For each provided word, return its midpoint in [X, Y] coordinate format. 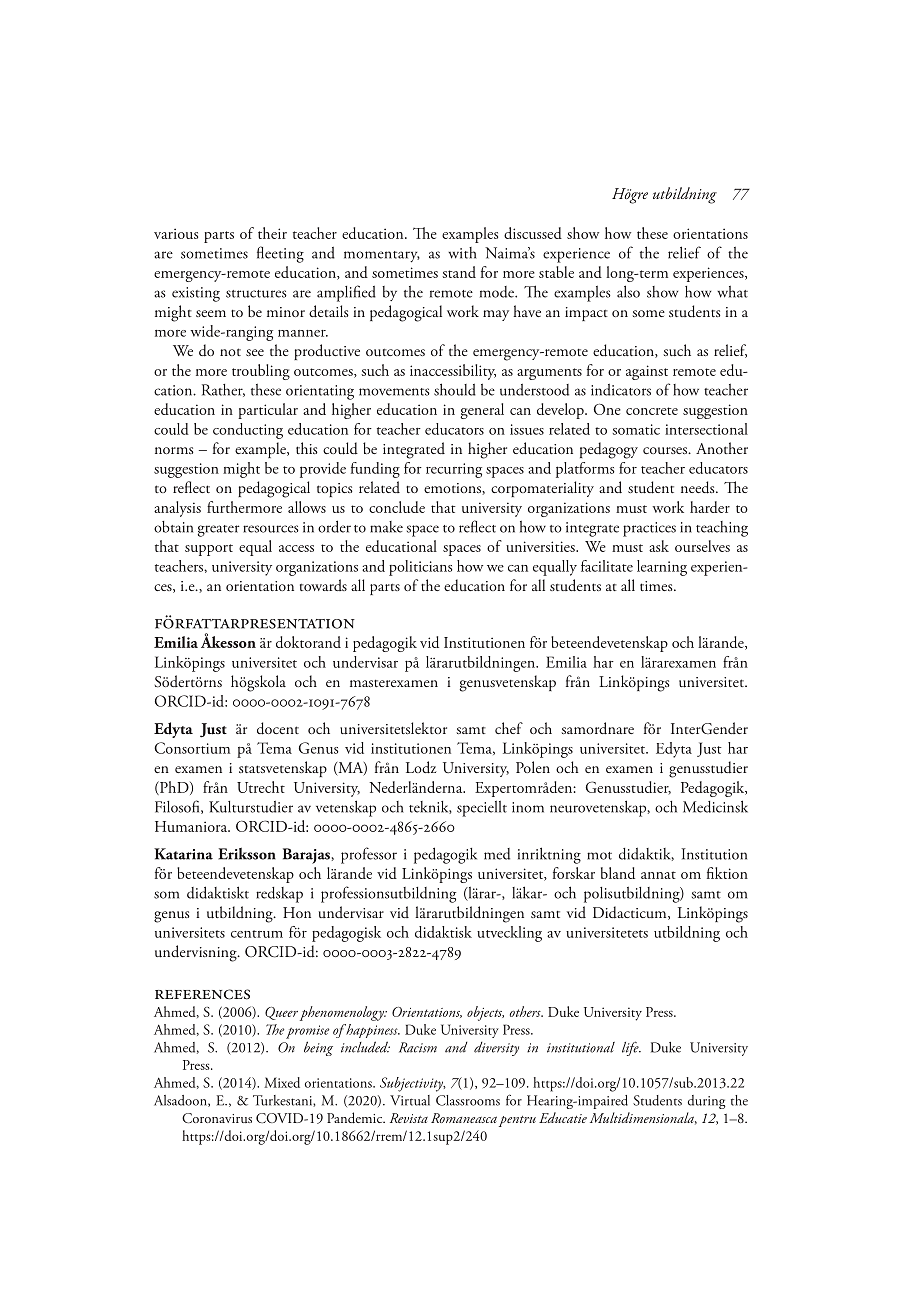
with [462, 253]
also [628, 291]
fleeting [280, 254]
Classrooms [468, 1100]
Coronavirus [217, 1118]
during [706, 1102]
